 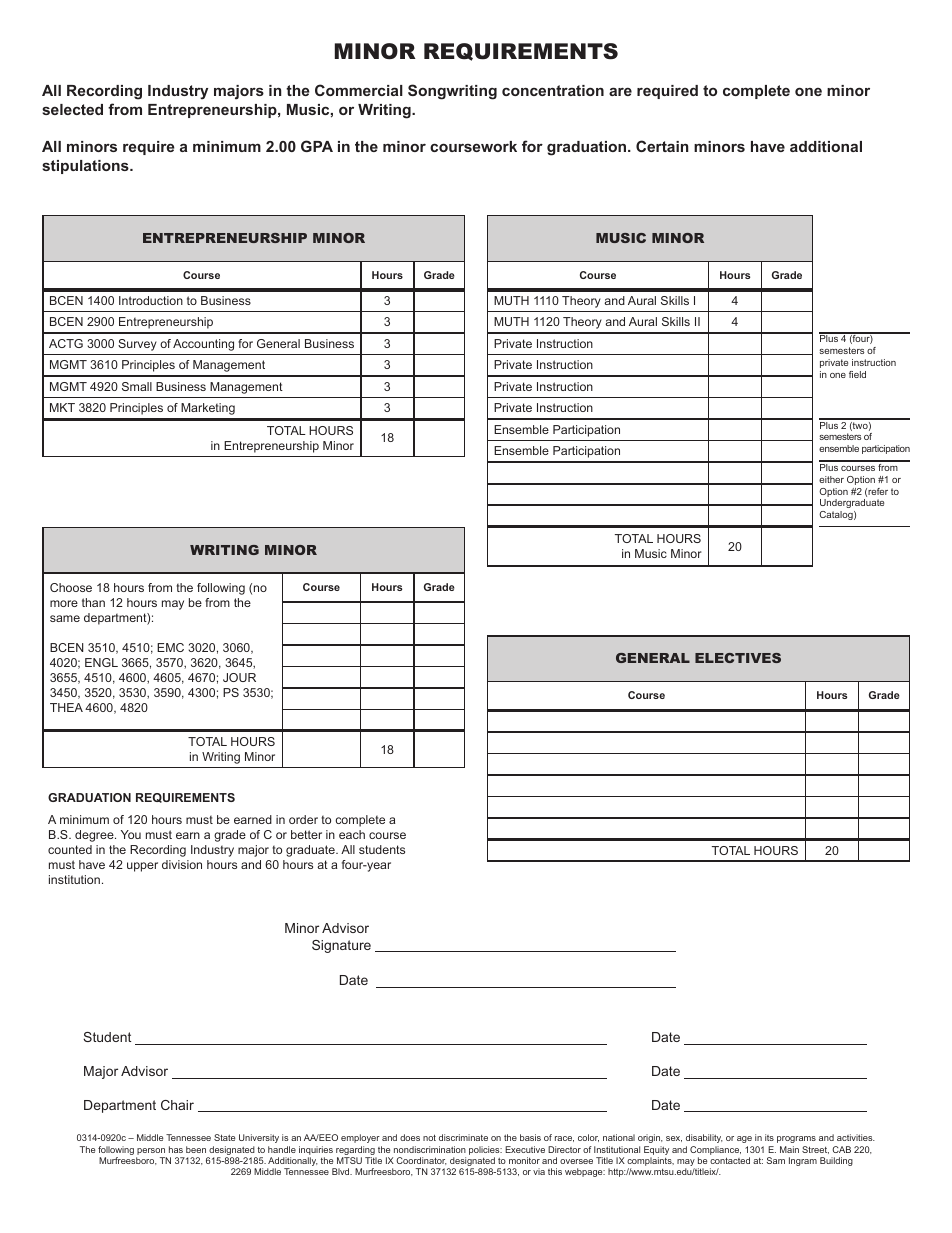 I want to click on each, so click(x=352, y=834).
